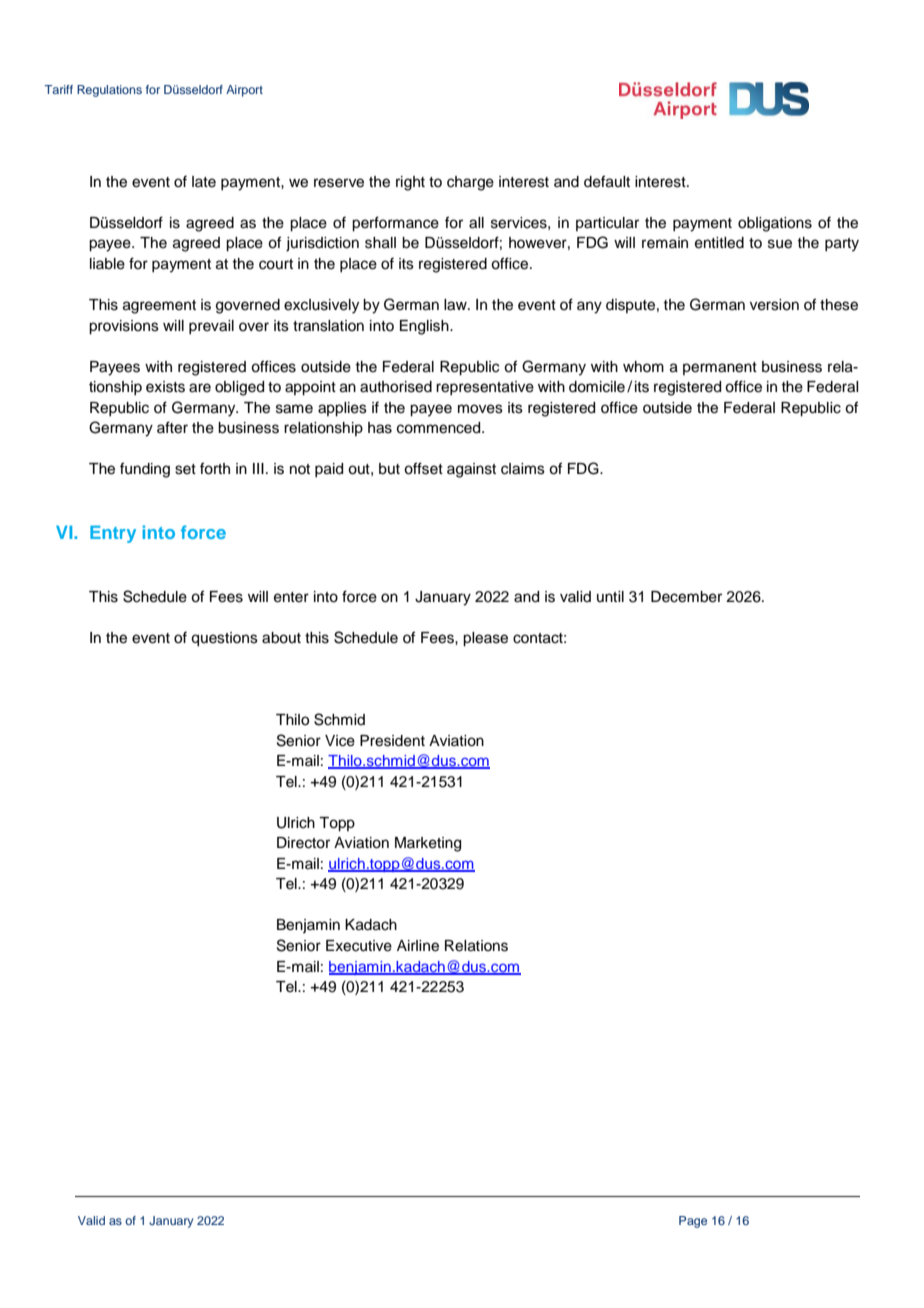 The image size is (924, 1308). I want to click on permanent, so click(720, 368).
